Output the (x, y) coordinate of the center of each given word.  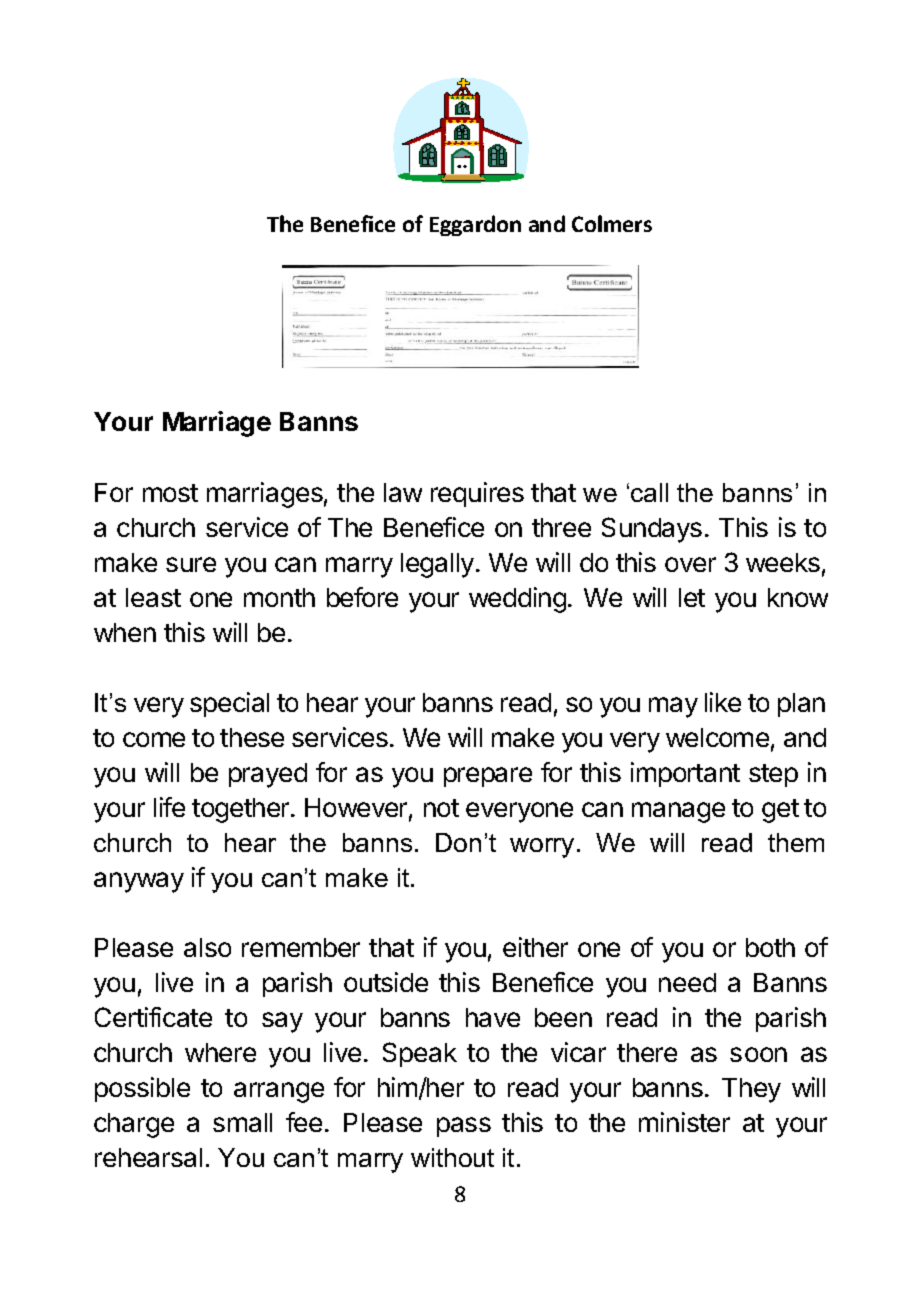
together (242, 810)
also (207, 947)
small (242, 1122)
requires (477, 494)
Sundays (652, 530)
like (723, 702)
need (687, 982)
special (229, 704)
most (170, 493)
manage (678, 812)
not (441, 808)
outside (386, 982)
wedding (517, 600)
